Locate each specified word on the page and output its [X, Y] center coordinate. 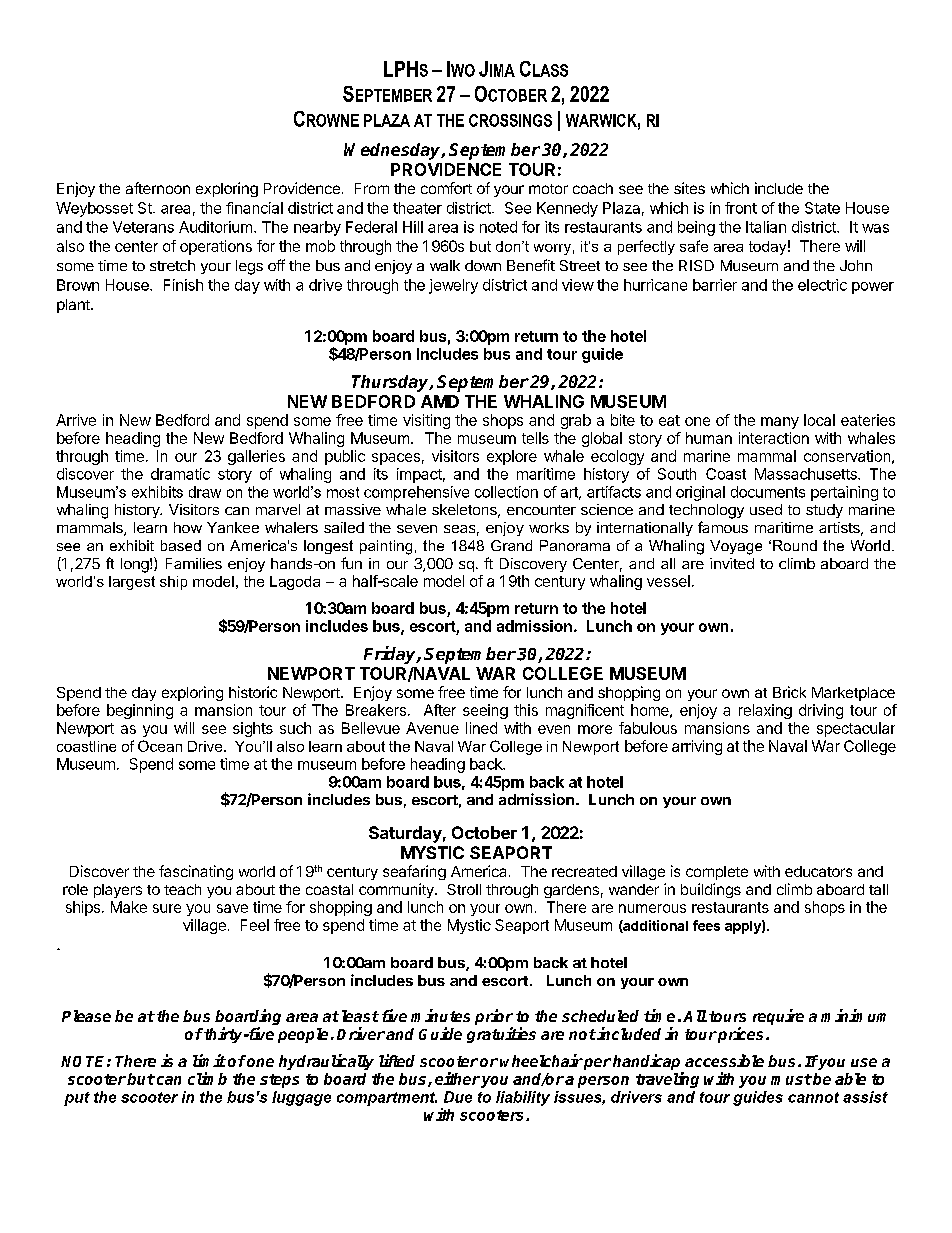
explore [512, 457]
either [457, 1078]
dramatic [180, 474]
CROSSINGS [510, 120]
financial [254, 208]
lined [481, 728]
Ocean [160, 746]
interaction [774, 438]
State [822, 208]
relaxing [765, 711]
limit [209, 1060]
